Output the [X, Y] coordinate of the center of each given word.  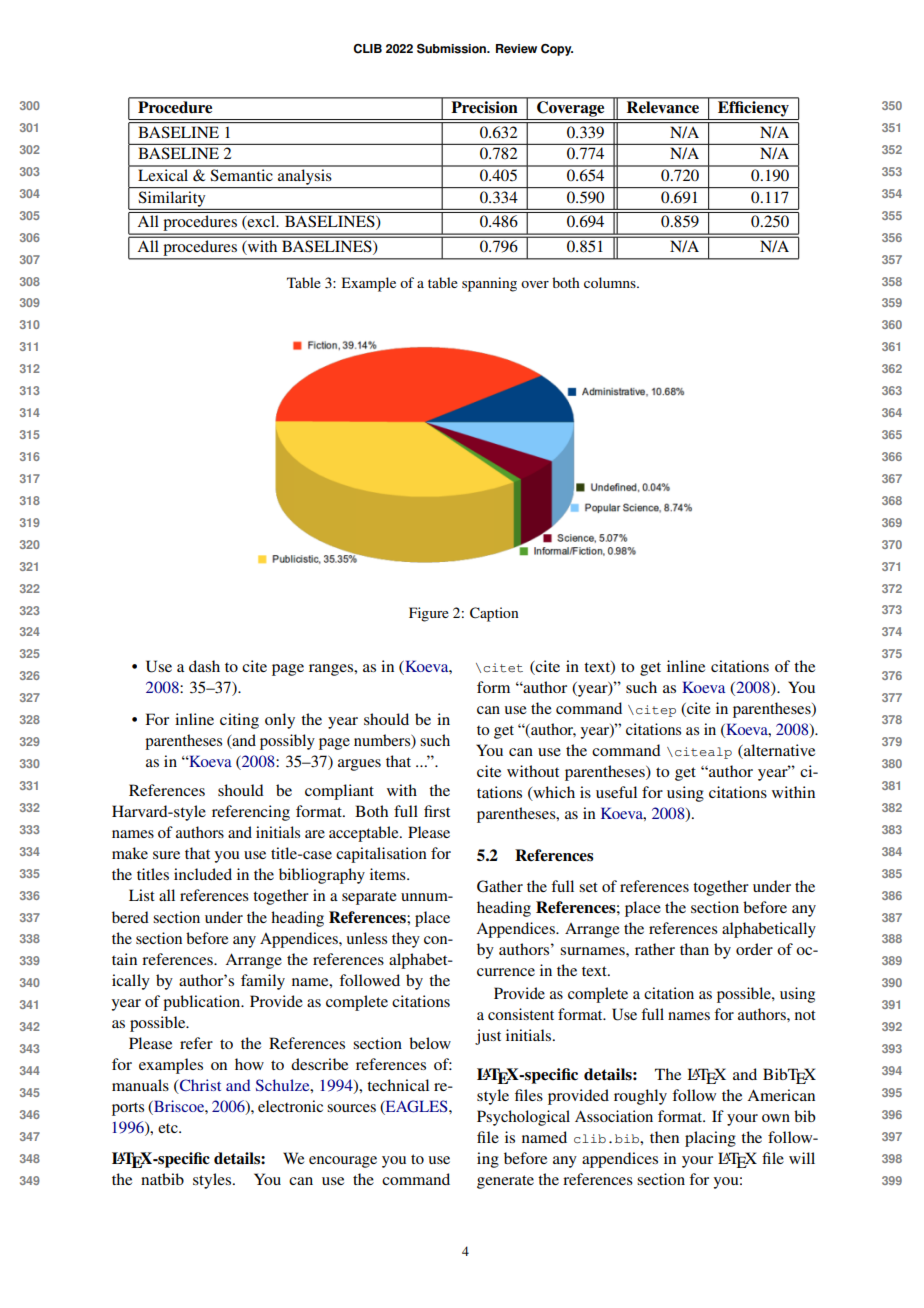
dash [204, 666]
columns [611, 282]
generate [505, 1182]
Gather [500, 886]
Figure [429, 614]
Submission [453, 49]
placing [710, 1139]
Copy [557, 50]
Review [516, 49]
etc [169, 1128]
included [203, 874]
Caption [494, 614]
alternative [778, 751]
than [694, 949]
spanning [489, 284]
